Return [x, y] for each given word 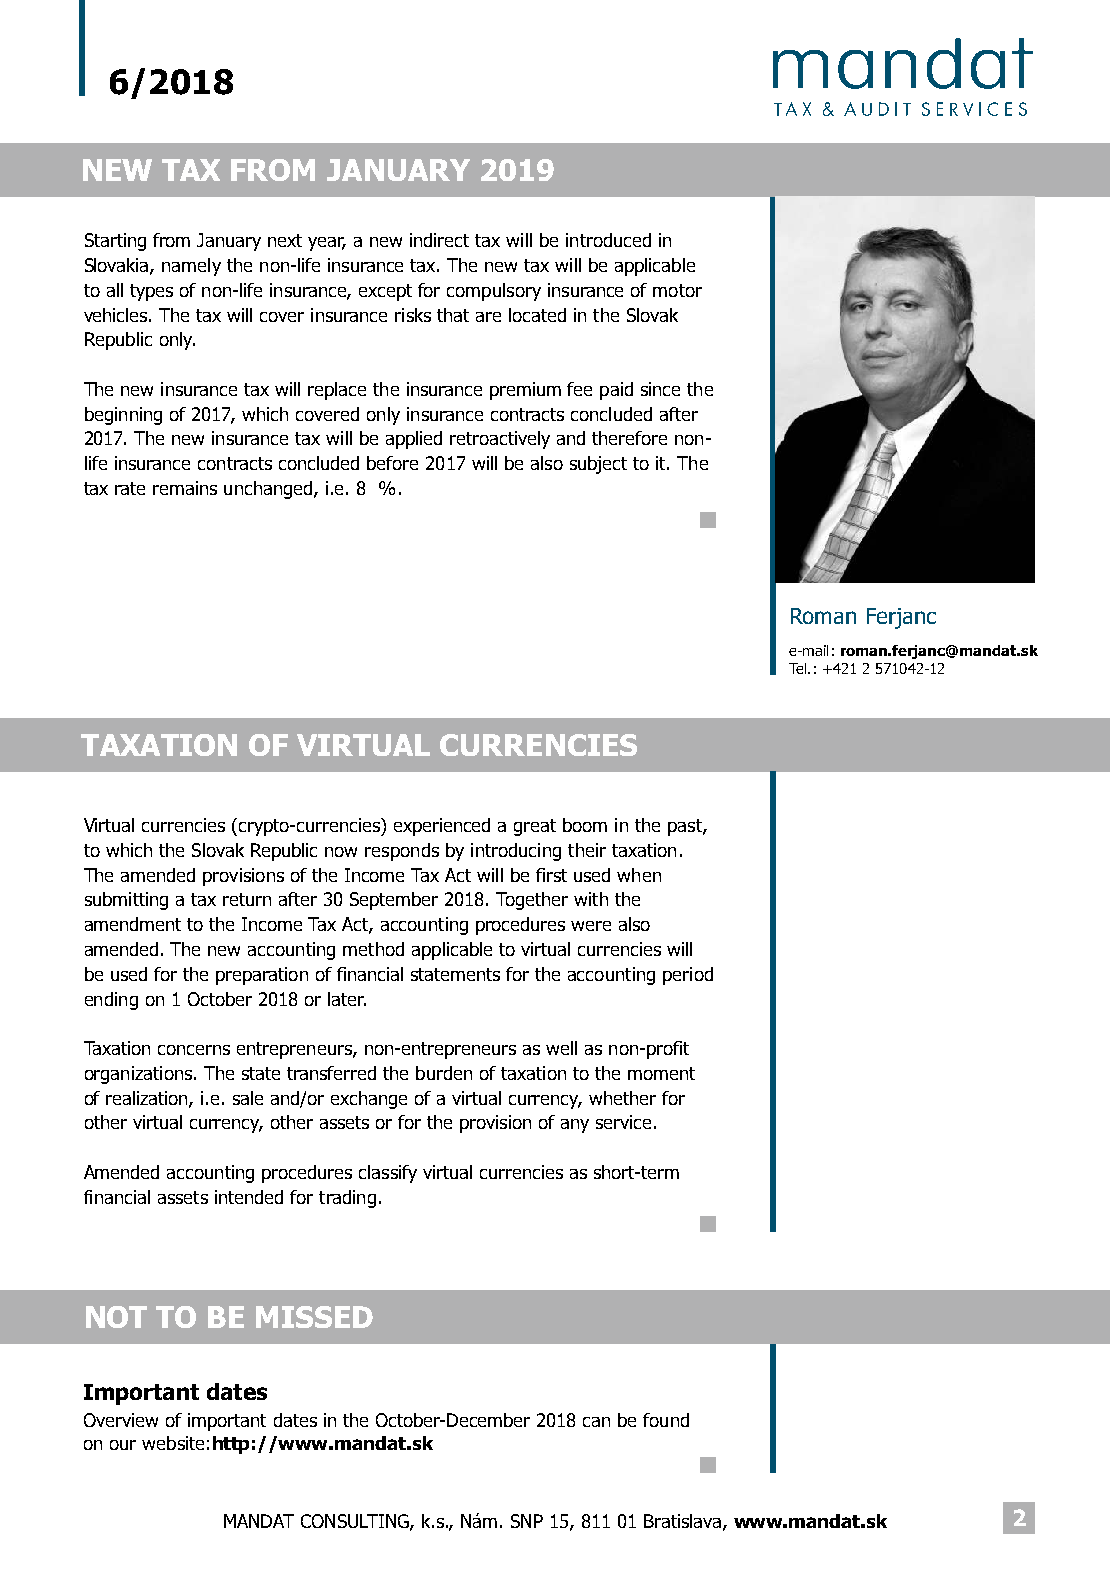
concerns [194, 1050]
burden [444, 1073]
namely [191, 267]
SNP [527, 1521]
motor [677, 290]
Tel [799, 668]
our [123, 1445]
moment [661, 1073]
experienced [442, 827]
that [453, 315]
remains [185, 488]
